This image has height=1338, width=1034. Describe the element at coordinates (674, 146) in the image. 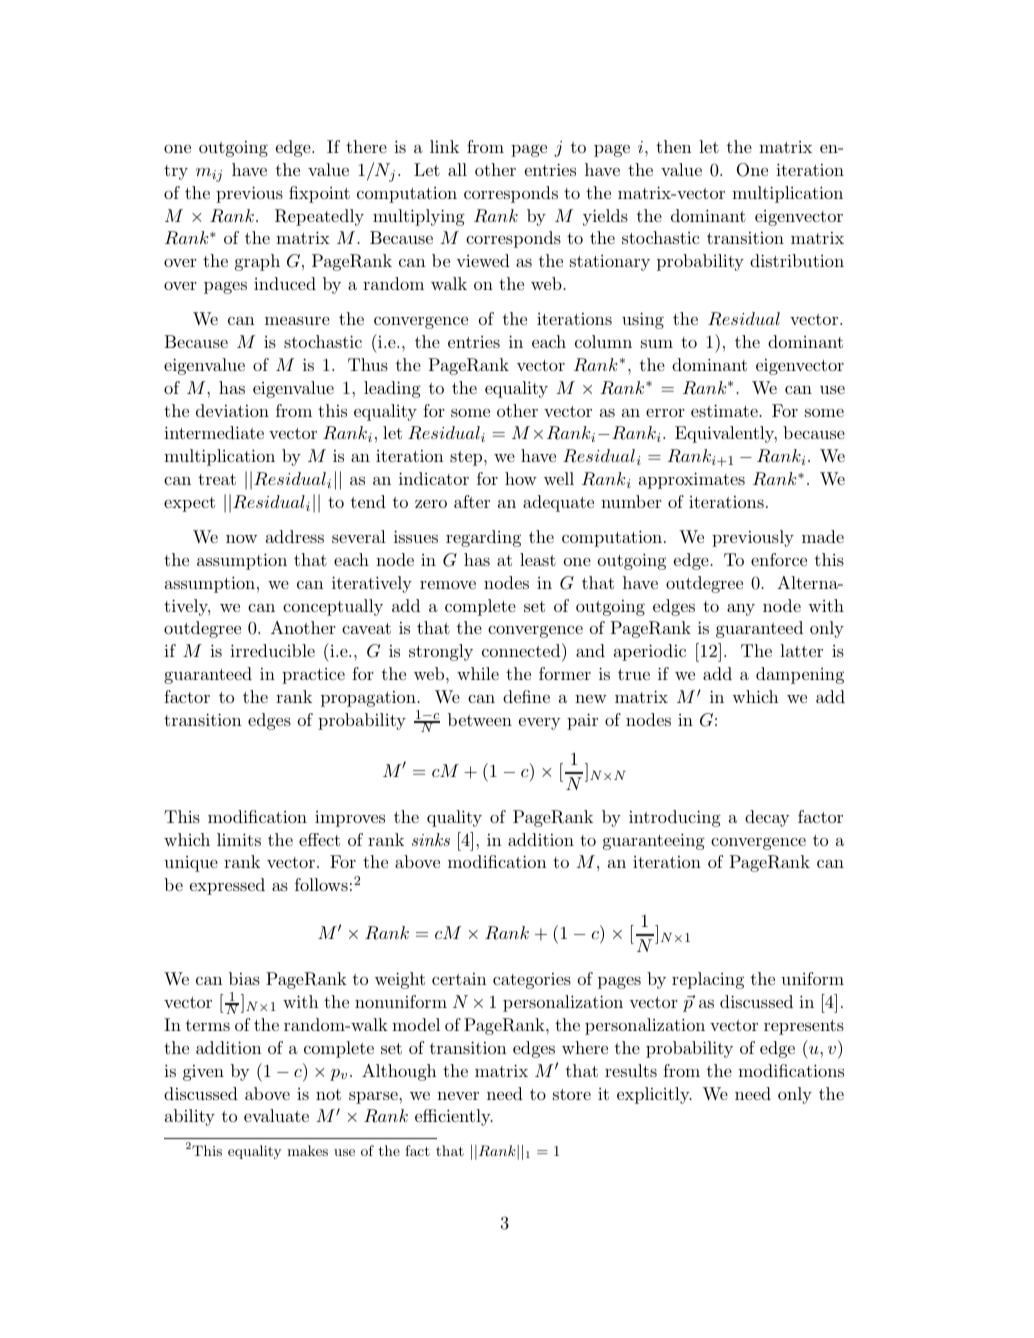

I see `then` at that location.
